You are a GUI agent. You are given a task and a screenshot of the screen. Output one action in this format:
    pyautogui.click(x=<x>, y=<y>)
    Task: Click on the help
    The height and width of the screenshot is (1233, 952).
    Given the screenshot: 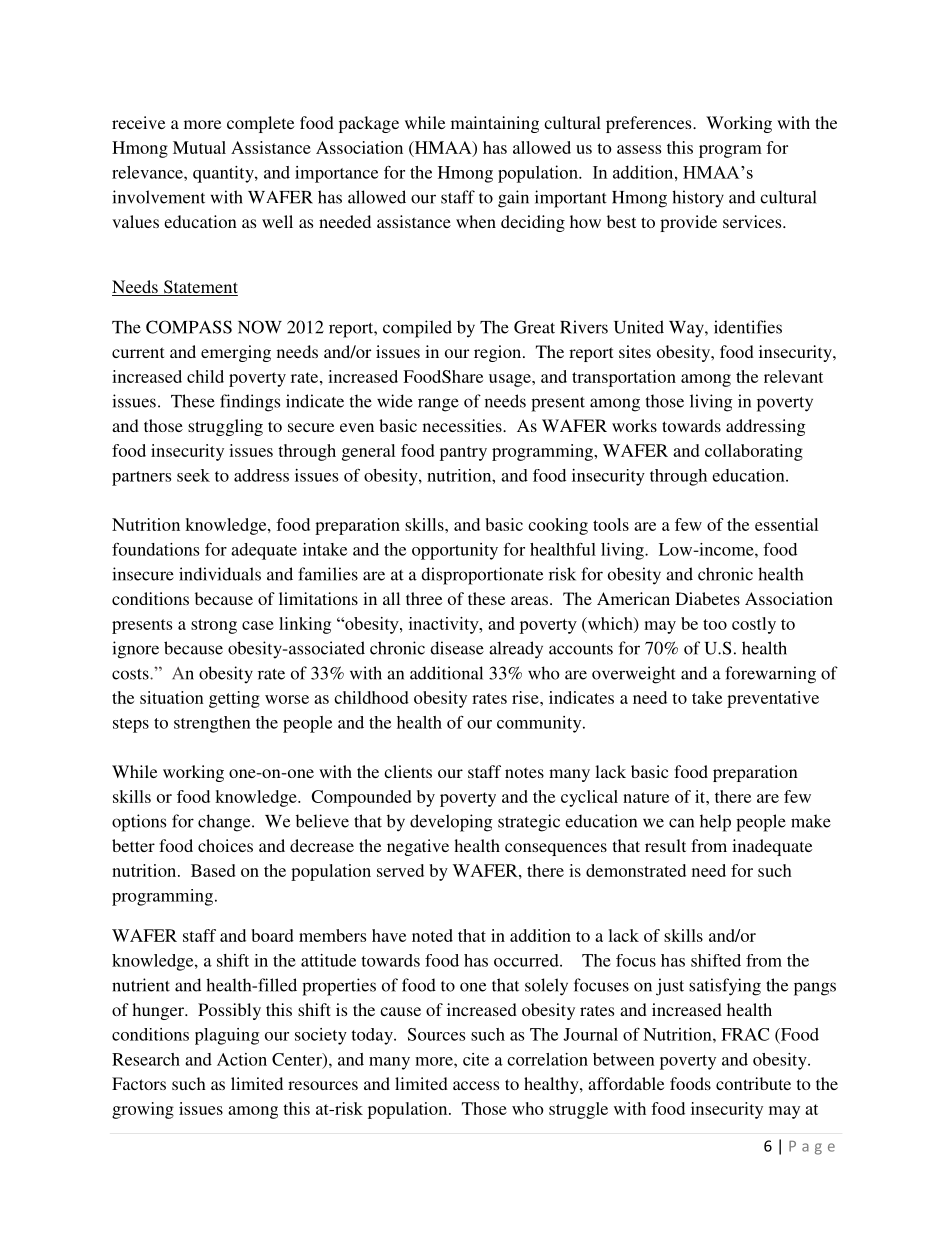 What is the action you would take?
    pyautogui.click(x=715, y=823)
